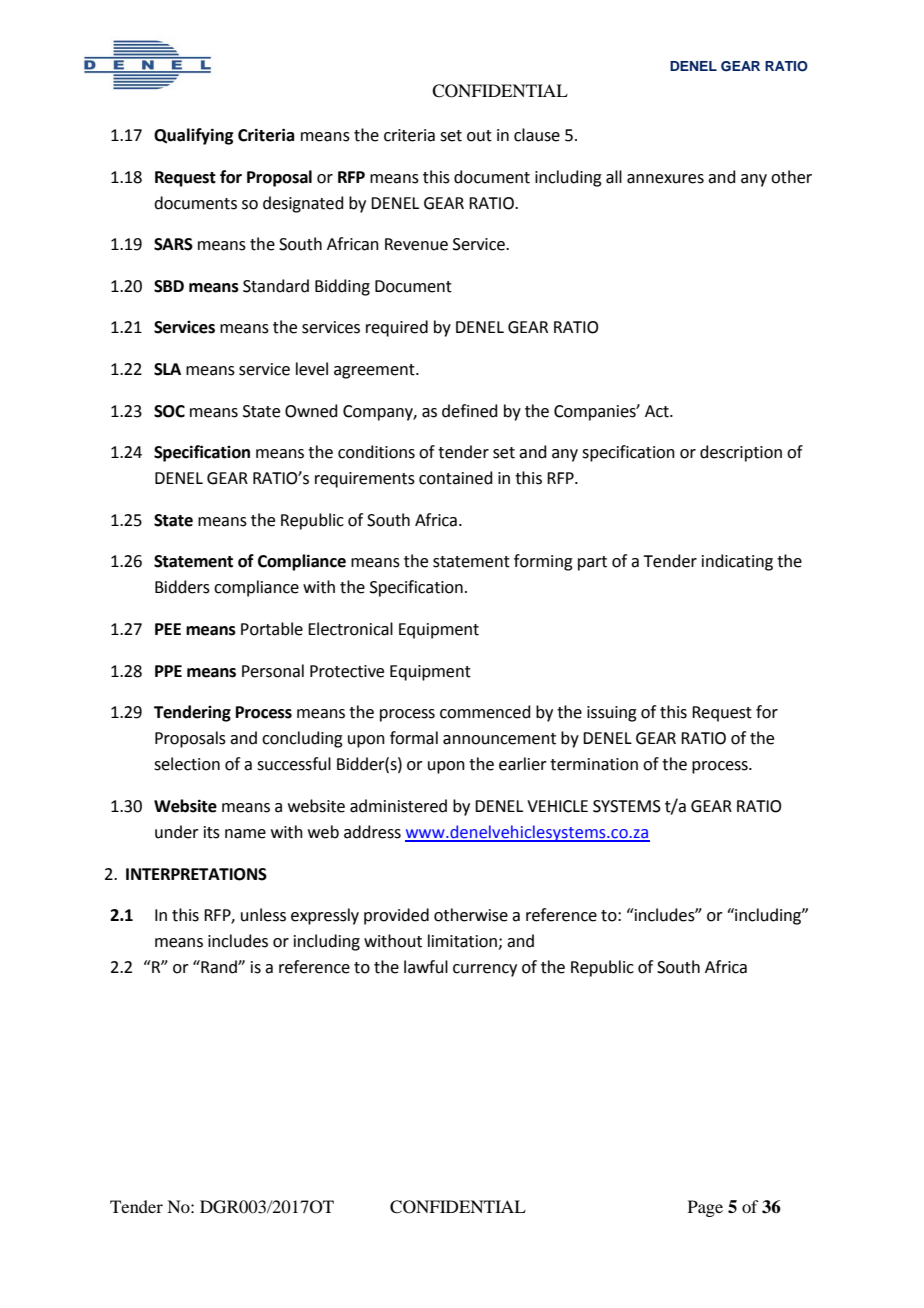 Image resolution: width=924 pixels, height=1308 pixels. Describe the element at coordinates (594, 764) in the screenshot. I see `termination` at that location.
